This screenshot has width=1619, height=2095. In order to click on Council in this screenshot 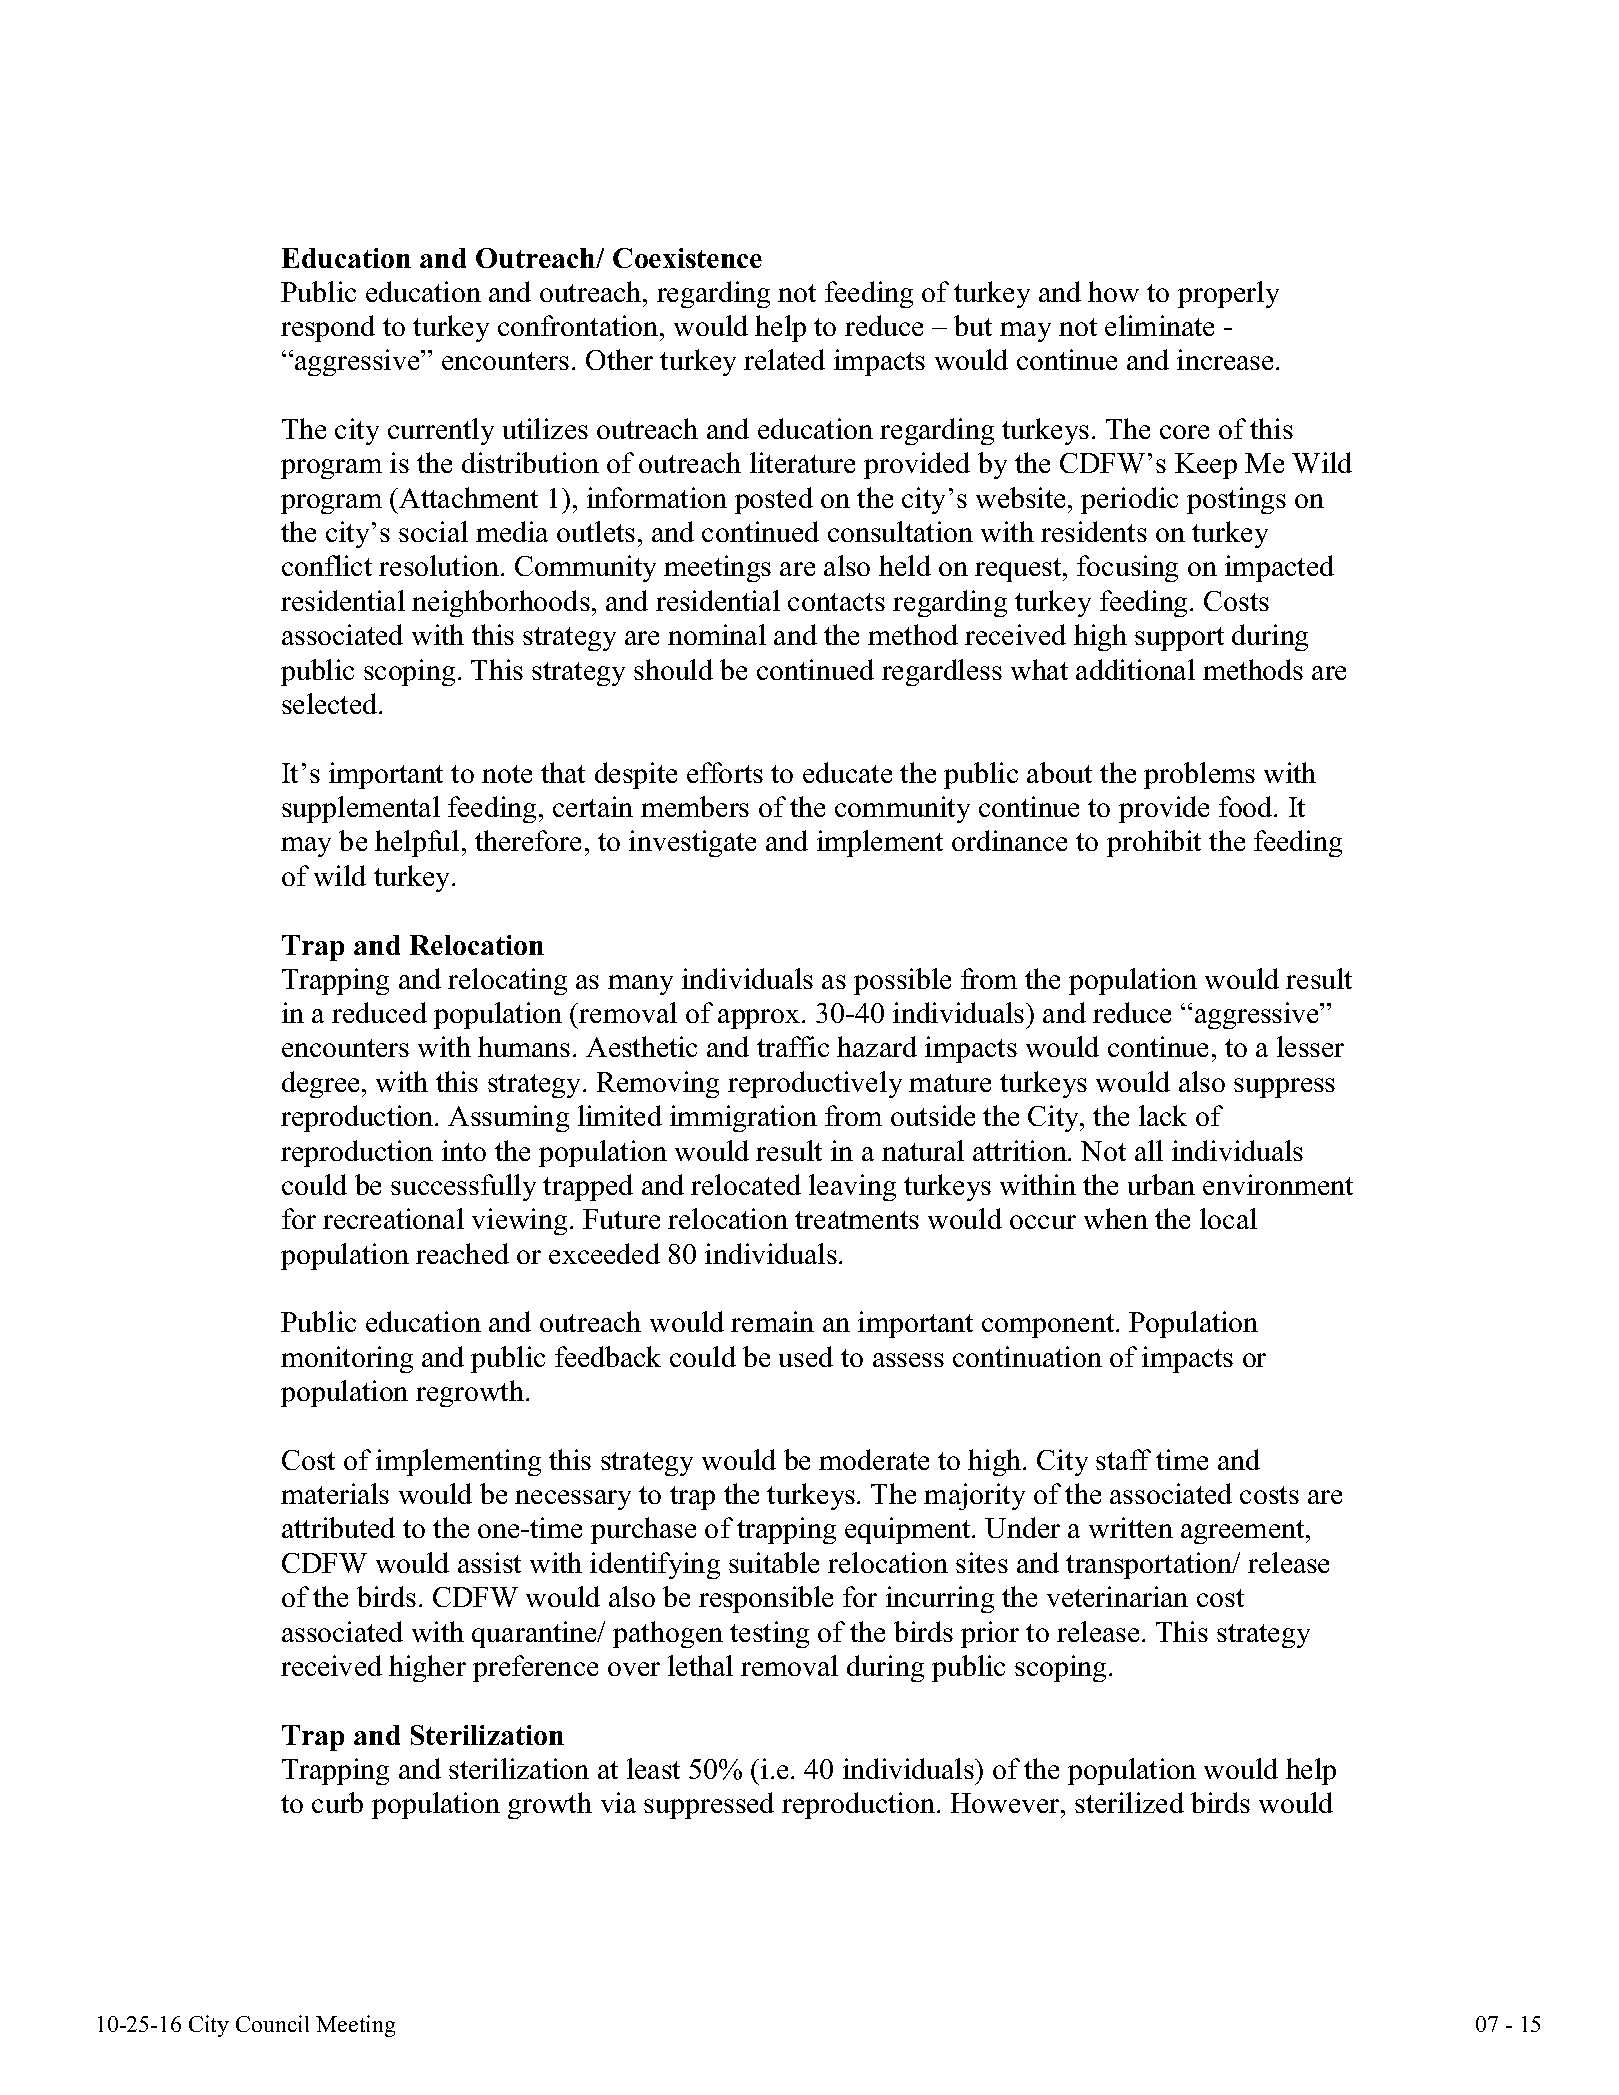, I will do `click(272, 2023)`.
